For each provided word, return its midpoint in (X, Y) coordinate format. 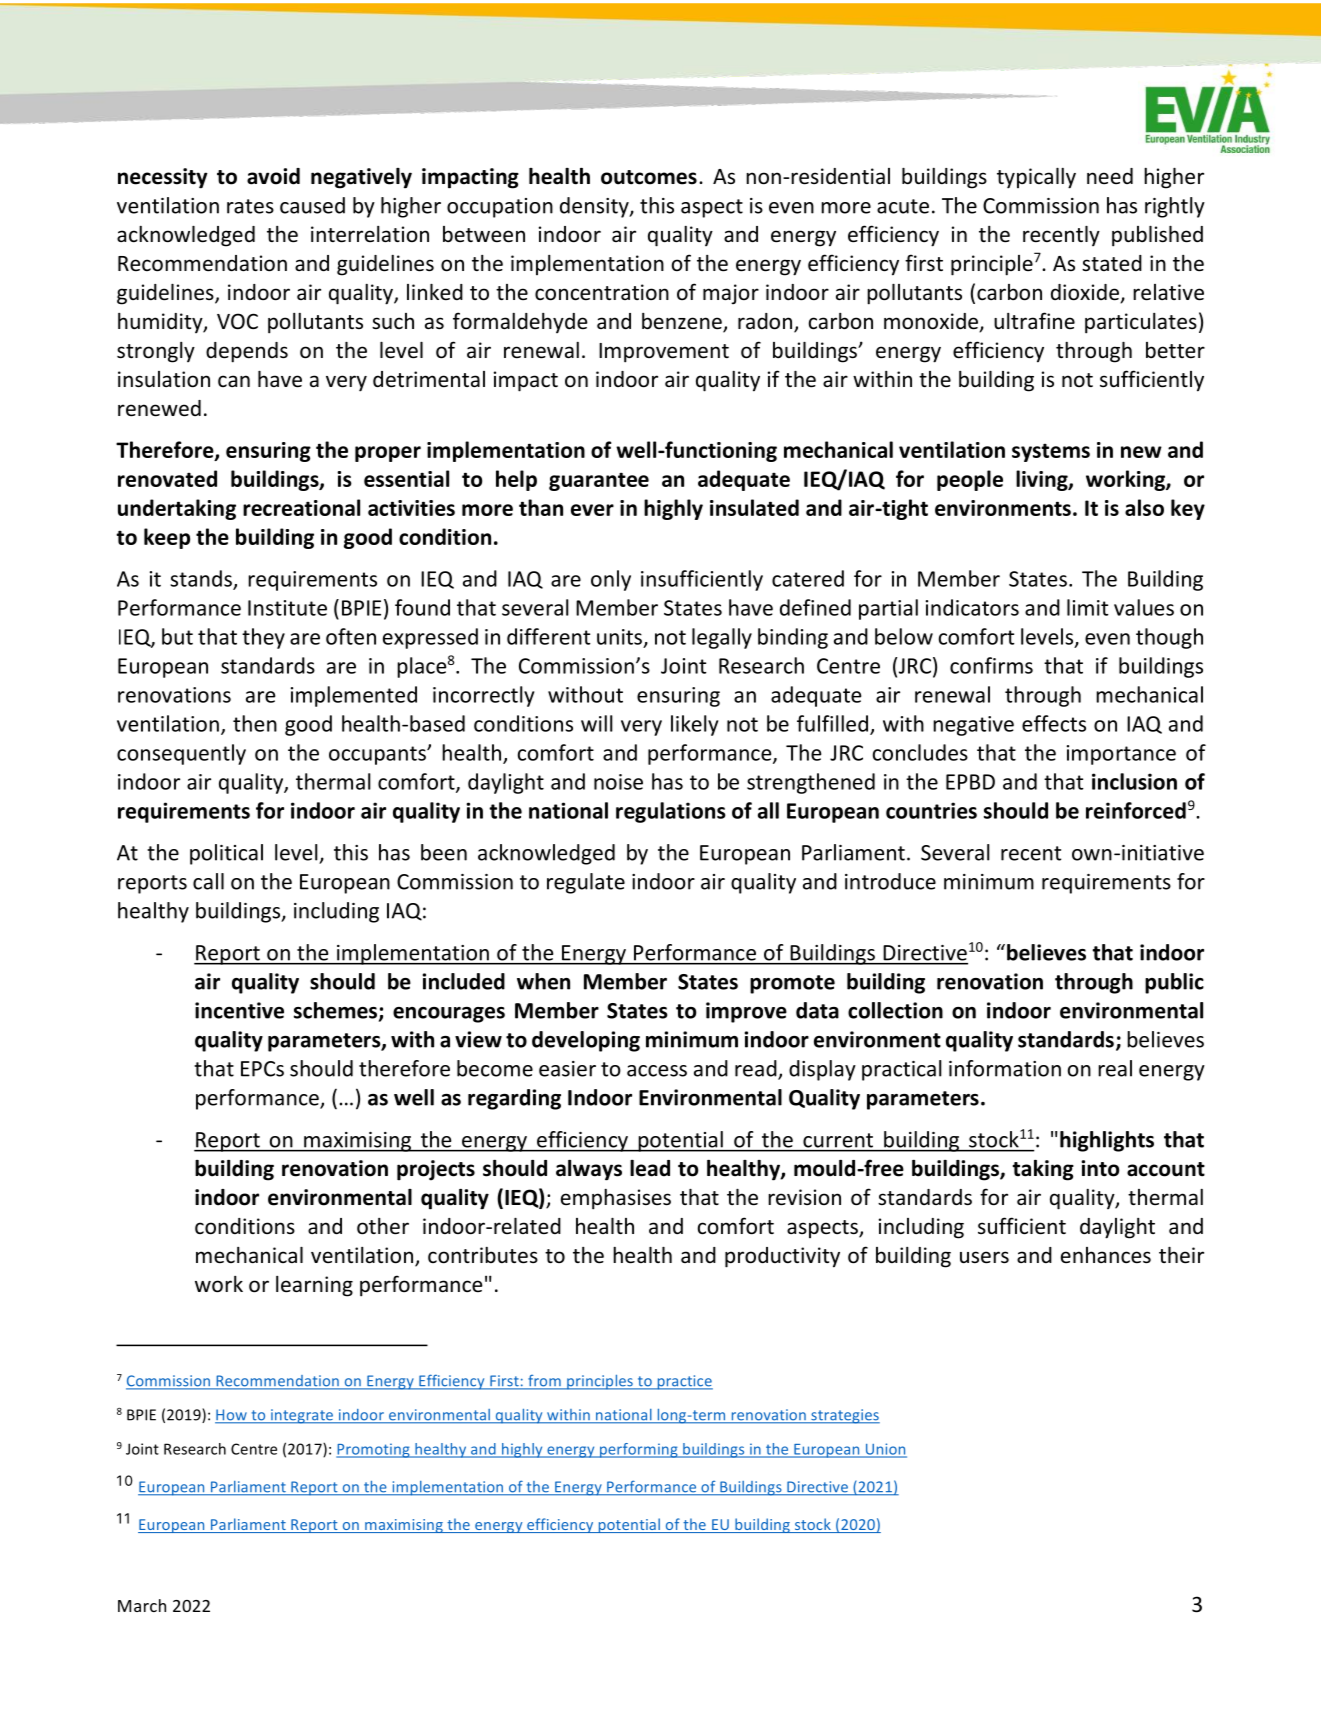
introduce (890, 881)
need (1110, 176)
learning (314, 1286)
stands (202, 579)
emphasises (616, 1199)
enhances (1106, 1255)
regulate (586, 883)
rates (250, 206)
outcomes (649, 177)
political (226, 854)
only (611, 580)
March (142, 1605)
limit (1088, 607)
